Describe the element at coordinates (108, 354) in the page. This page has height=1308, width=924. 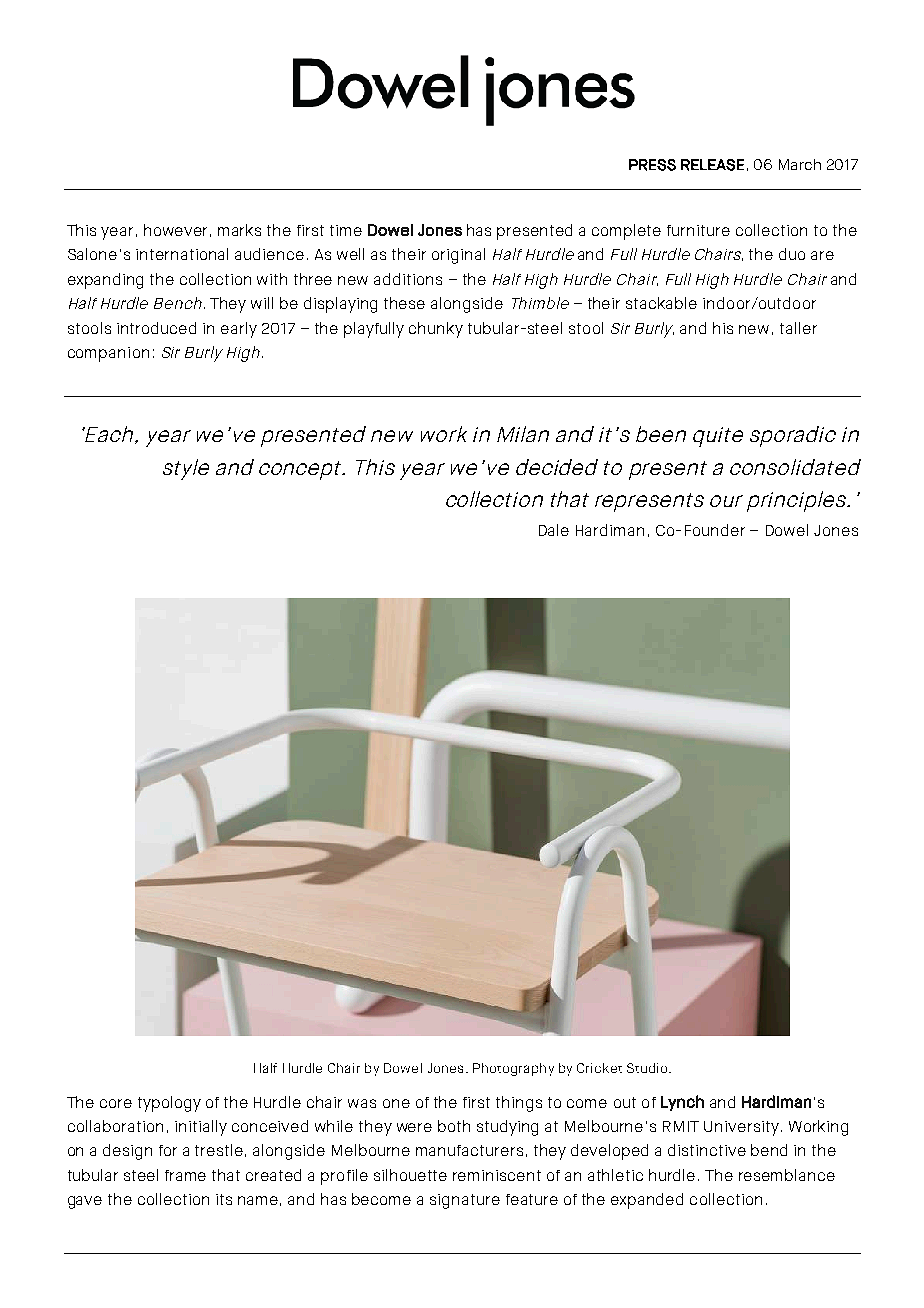
I see `companion` at that location.
